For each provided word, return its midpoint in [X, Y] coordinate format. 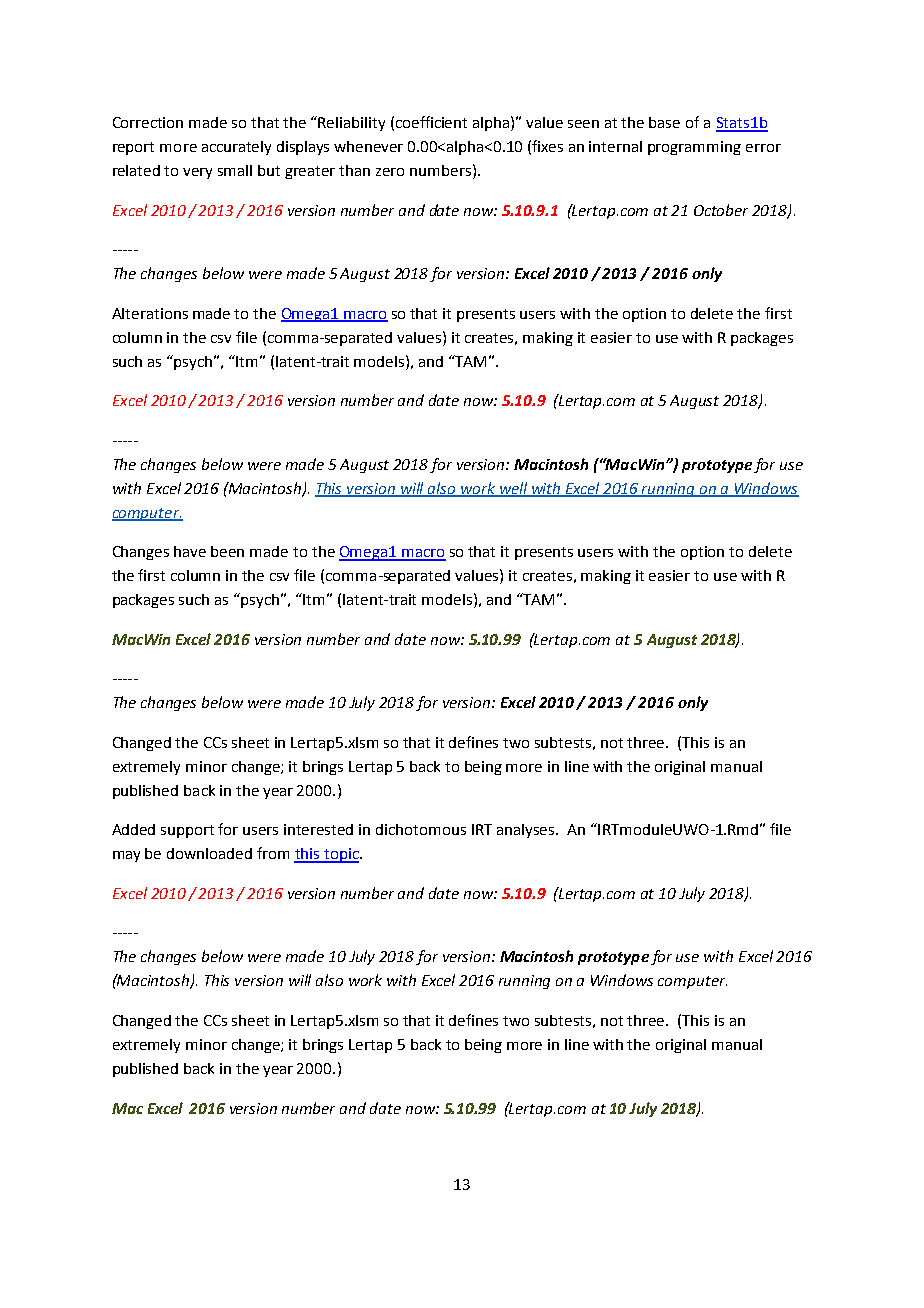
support [187, 831]
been [227, 551]
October [721, 210]
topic [341, 855]
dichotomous [421, 829]
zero [390, 172]
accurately [236, 148]
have [190, 551]
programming [694, 148]
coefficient [431, 122]
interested [318, 829]
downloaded [209, 853]
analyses [527, 831]
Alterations [150, 313]
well [513, 489]
